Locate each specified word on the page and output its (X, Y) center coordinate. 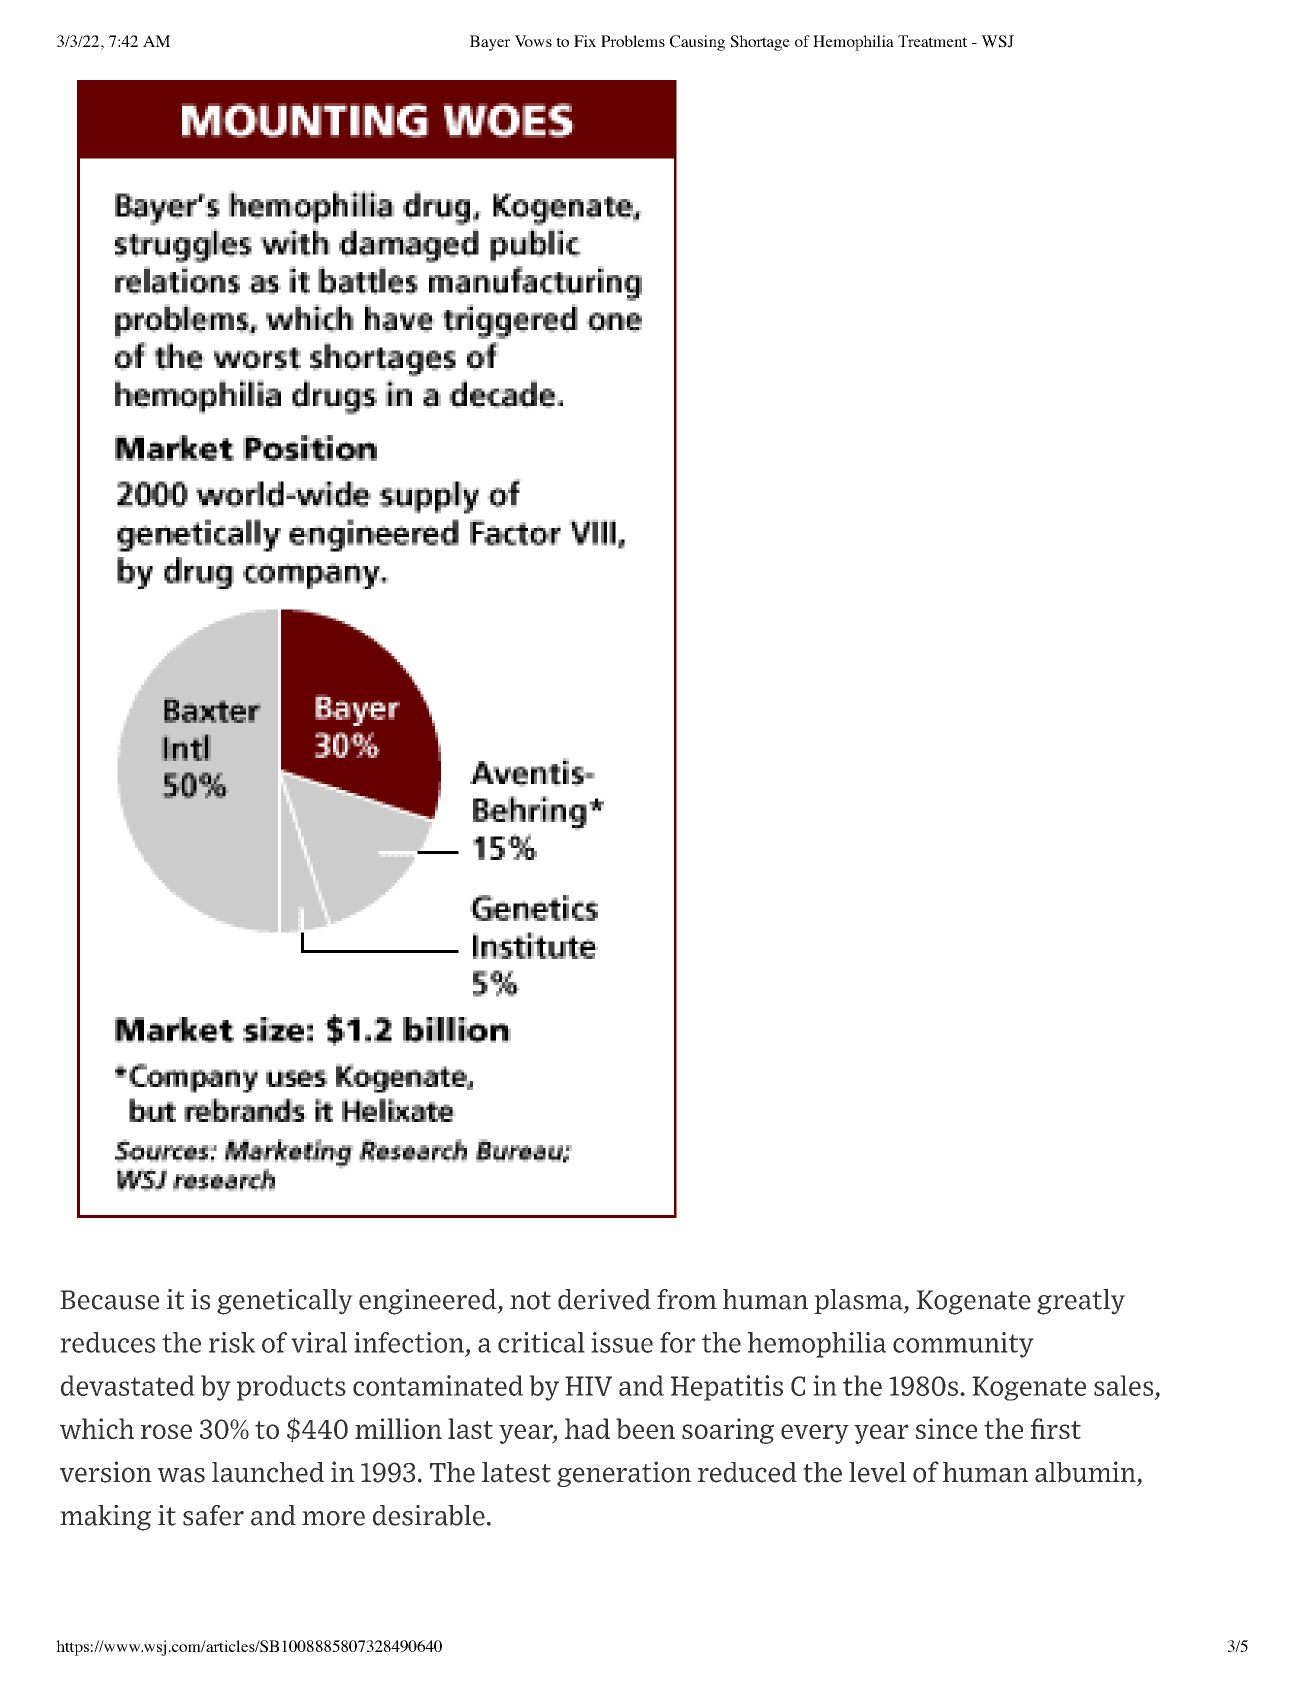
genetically (285, 1302)
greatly (1081, 1302)
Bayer (490, 43)
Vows (533, 41)
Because (109, 1300)
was (181, 1475)
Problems (633, 41)
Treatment (932, 41)
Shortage (760, 43)
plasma (859, 1301)
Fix (585, 41)
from (687, 1299)
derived (604, 1299)
